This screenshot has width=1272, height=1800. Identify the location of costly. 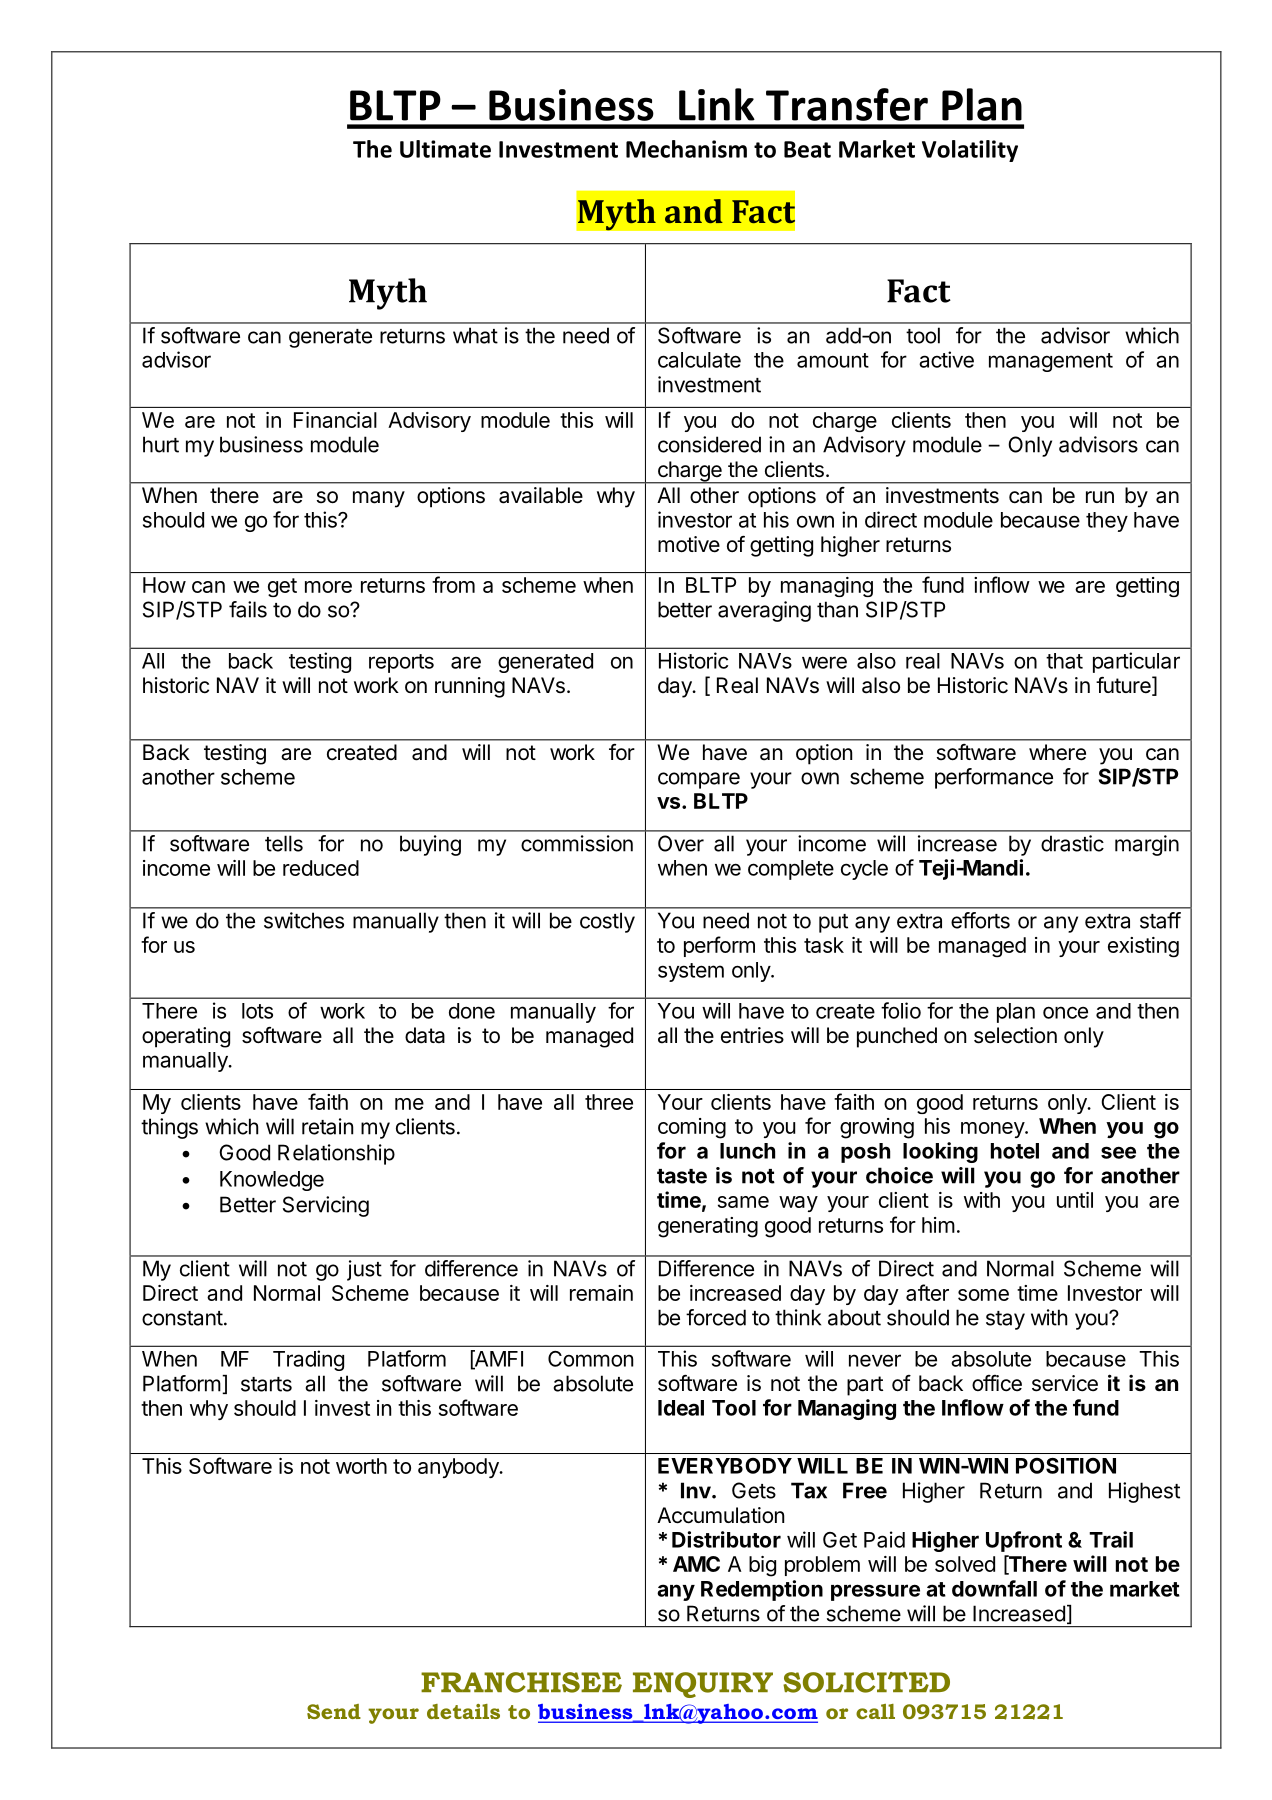
(607, 922).
